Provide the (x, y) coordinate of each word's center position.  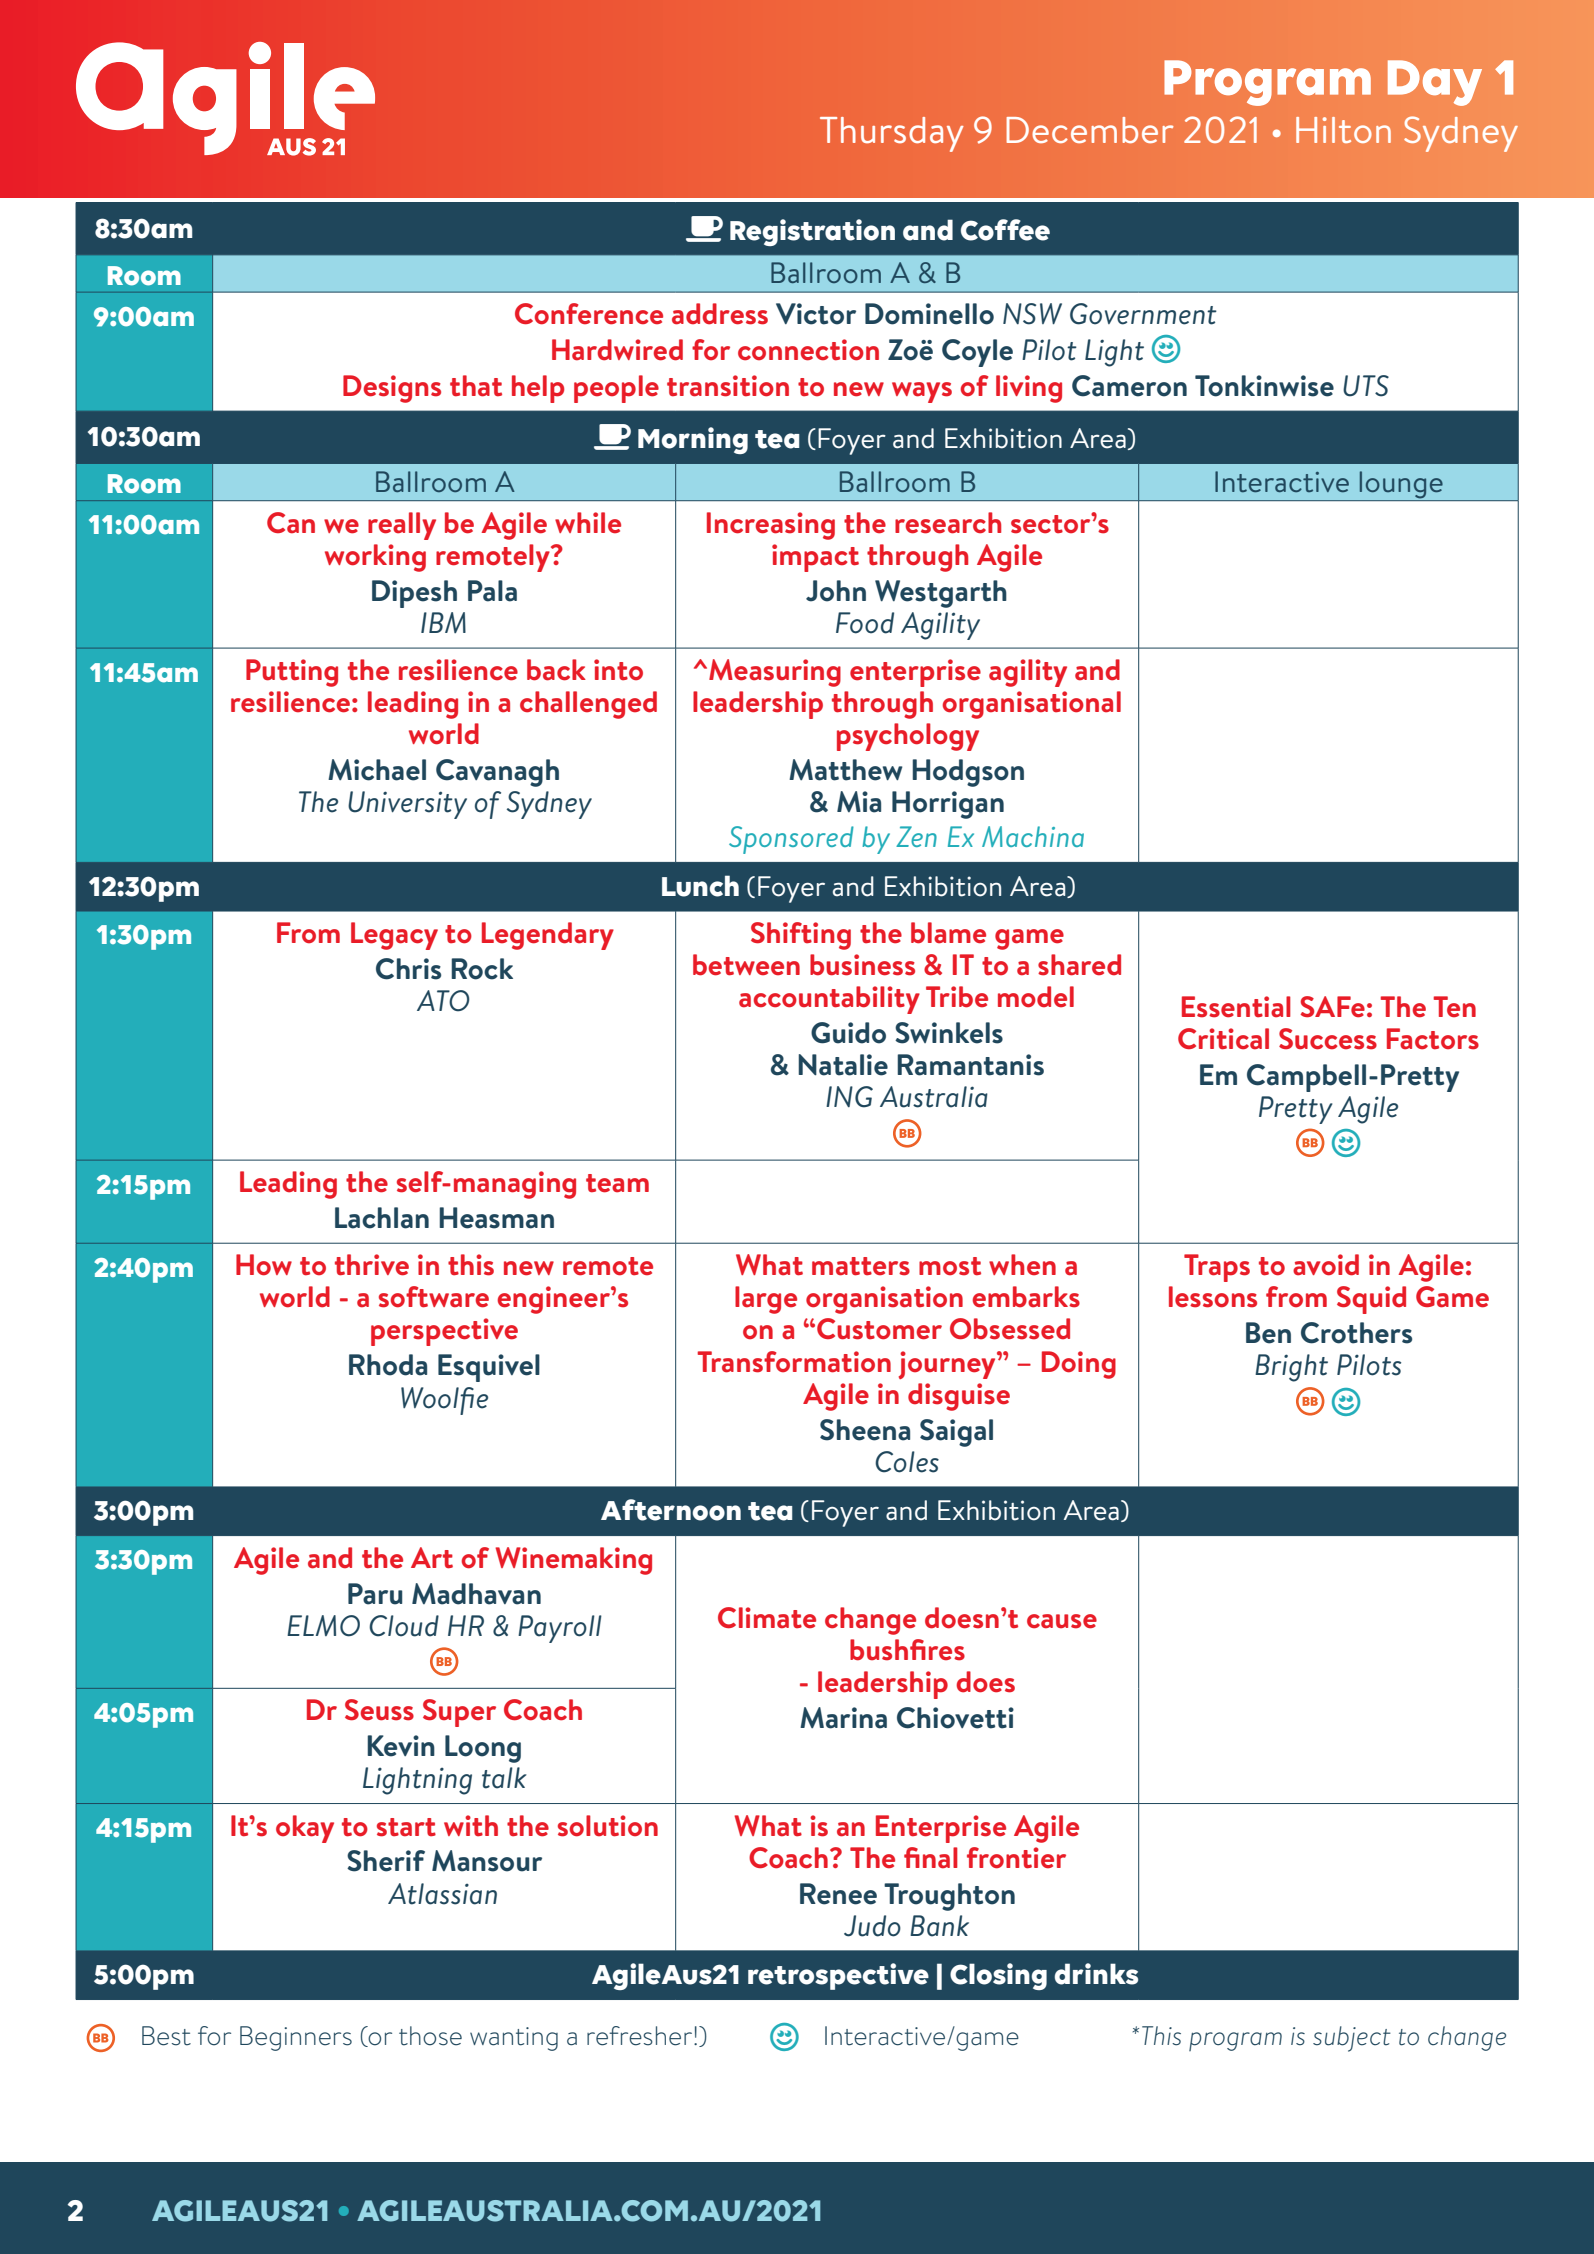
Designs (392, 389)
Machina (1033, 836)
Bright (1291, 1368)
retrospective (838, 1976)
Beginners (296, 2038)
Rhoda (388, 1365)
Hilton (1343, 130)
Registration (812, 232)
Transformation (794, 1362)
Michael (377, 770)
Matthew (846, 770)
